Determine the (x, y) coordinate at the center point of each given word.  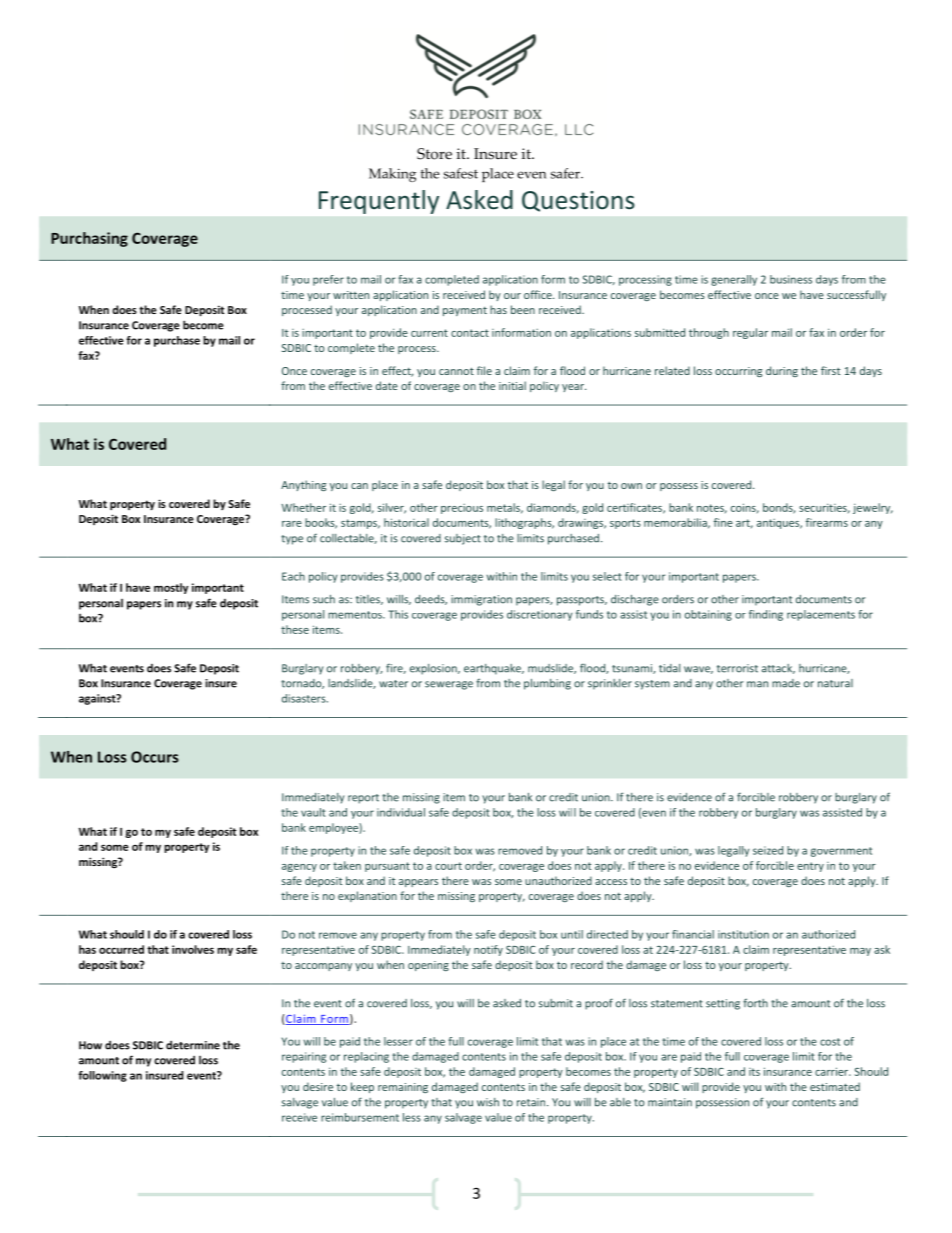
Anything (303, 485)
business (791, 279)
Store (434, 154)
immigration (481, 600)
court (448, 866)
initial (512, 385)
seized (768, 850)
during (782, 371)
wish (488, 1102)
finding (766, 615)
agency (299, 868)
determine (193, 1045)
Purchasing (89, 239)
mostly (171, 588)
